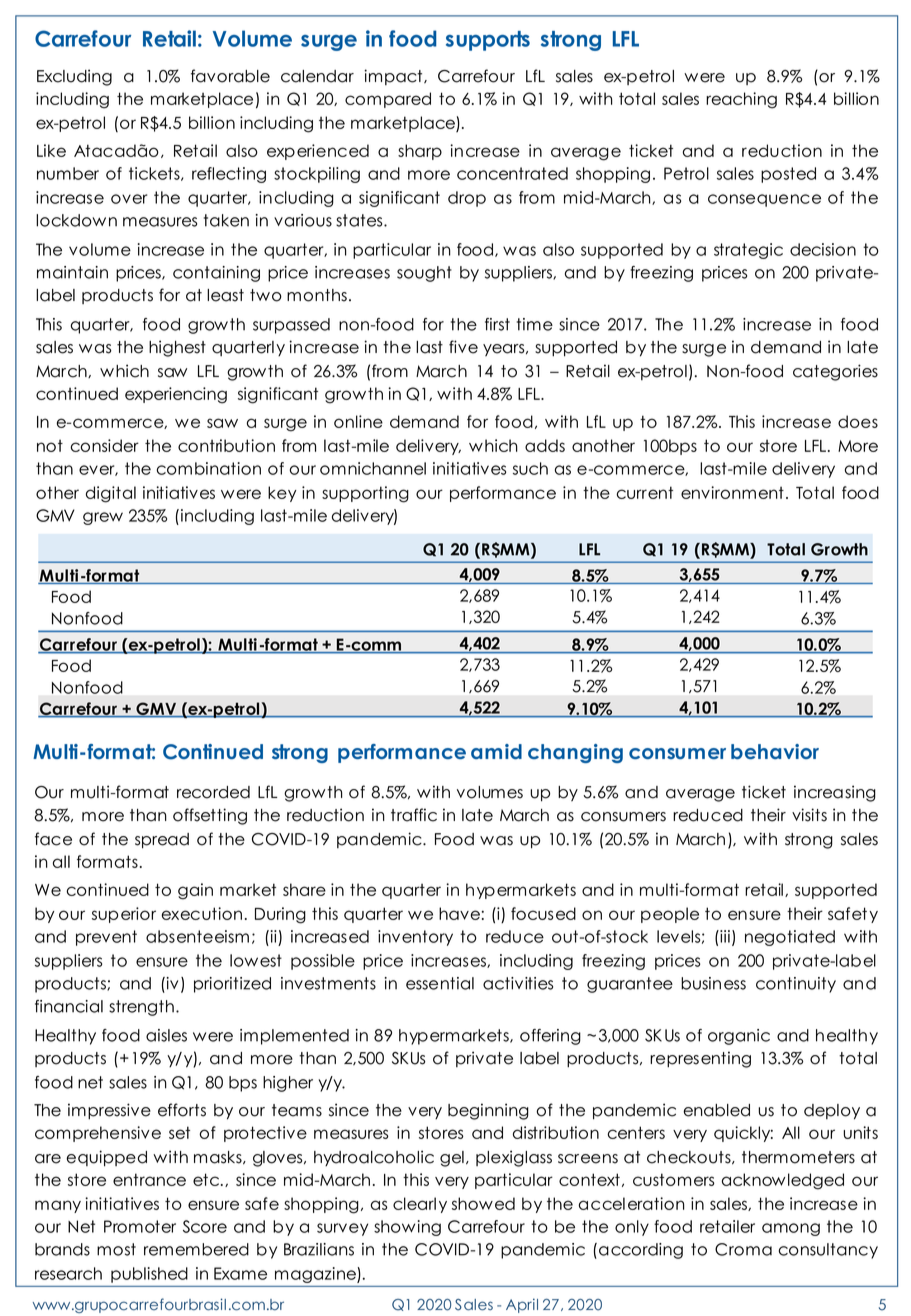  Describe the element at coordinates (149, 1275) in the screenshot. I see `published` at that location.
